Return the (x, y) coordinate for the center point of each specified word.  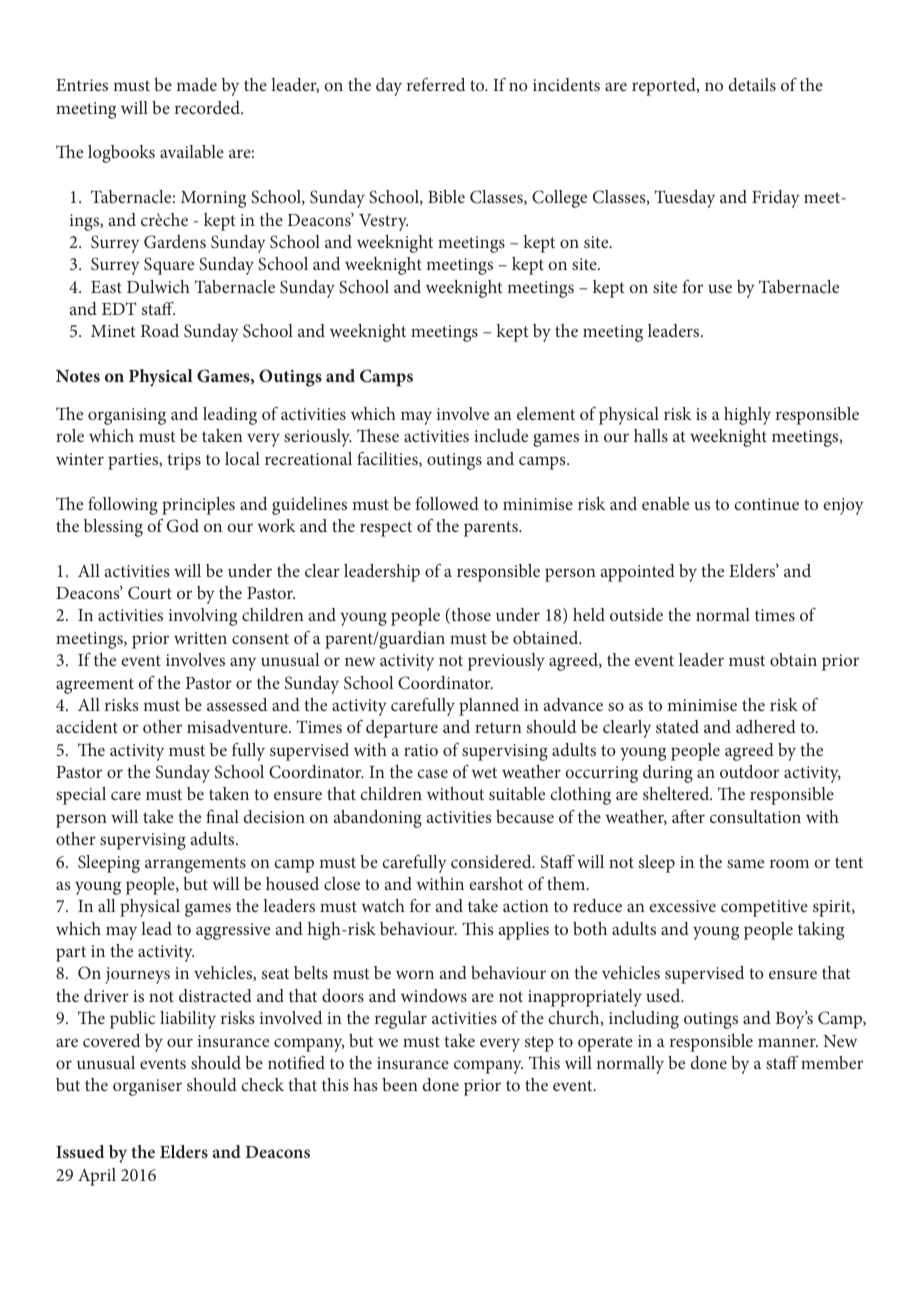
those (470, 616)
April (97, 1177)
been (400, 1084)
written (200, 638)
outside (636, 614)
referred (436, 84)
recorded (209, 107)
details (752, 84)
